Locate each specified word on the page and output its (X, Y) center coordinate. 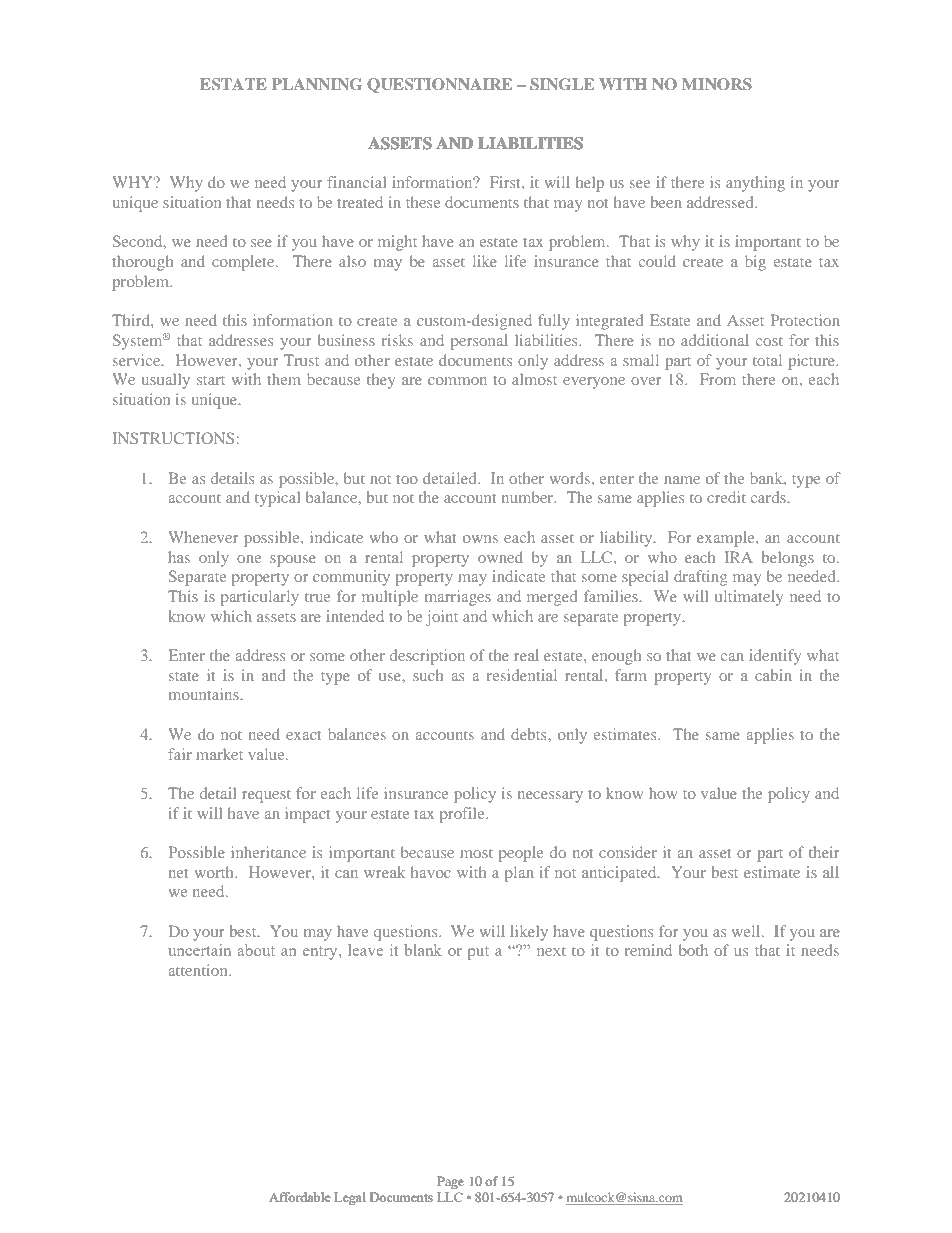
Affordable (300, 1197)
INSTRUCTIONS (173, 438)
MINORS (717, 84)
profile (463, 815)
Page (450, 1182)
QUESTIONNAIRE (439, 85)
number (529, 497)
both (693, 950)
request (266, 796)
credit (726, 497)
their (824, 852)
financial (356, 182)
